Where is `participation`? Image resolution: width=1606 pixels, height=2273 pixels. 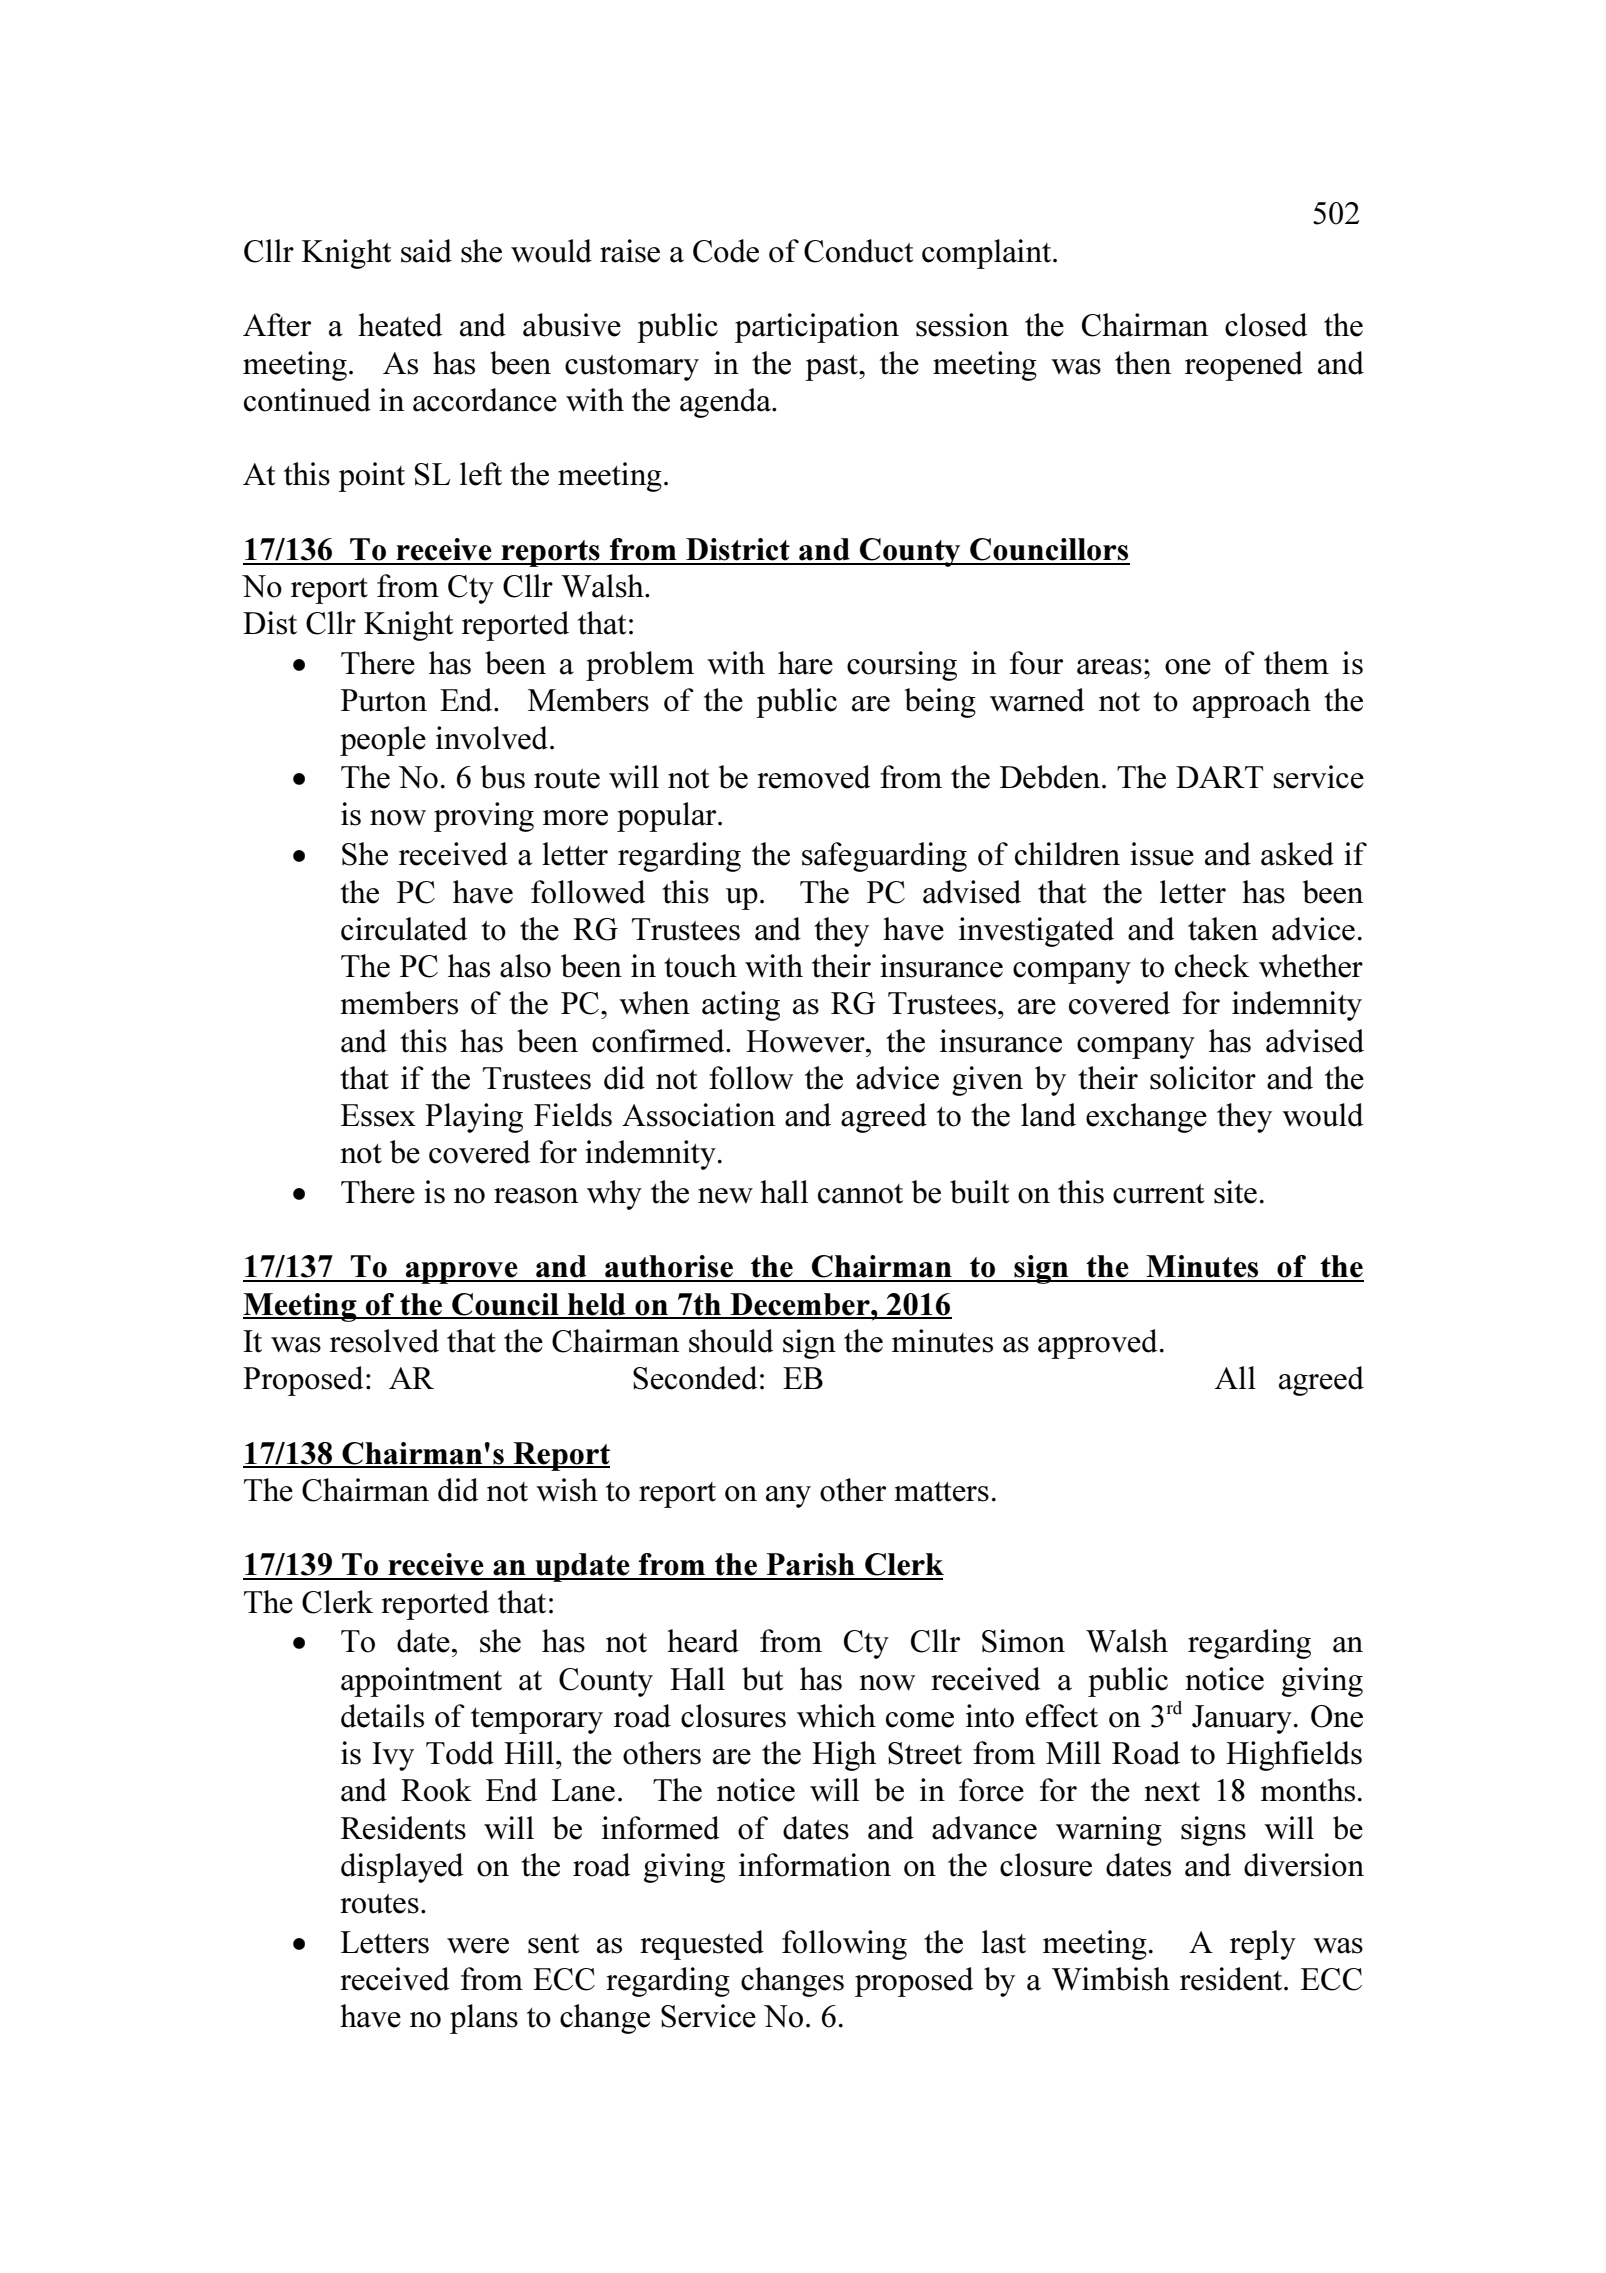 participation is located at coordinates (817, 328).
